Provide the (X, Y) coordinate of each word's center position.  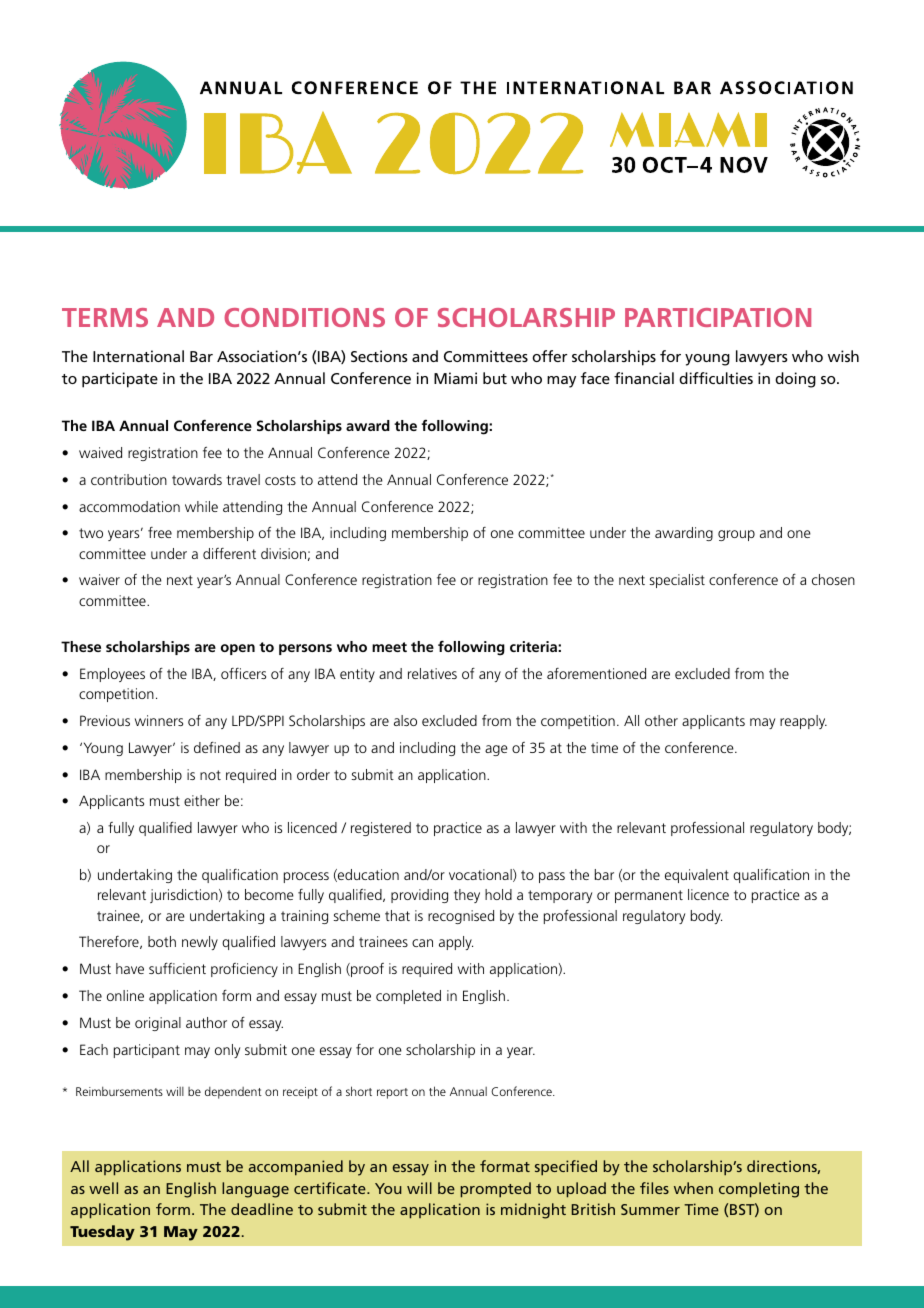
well (103, 1188)
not (210, 775)
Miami (455, 378)
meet (389, 647)
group (736, 535)
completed (408, 997)
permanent (649, 896)
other (661, 720)
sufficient (177, 968)
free (160, 532)
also (405, 720)
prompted (495, 1190)
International (138, 356)
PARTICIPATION (718, 317)
